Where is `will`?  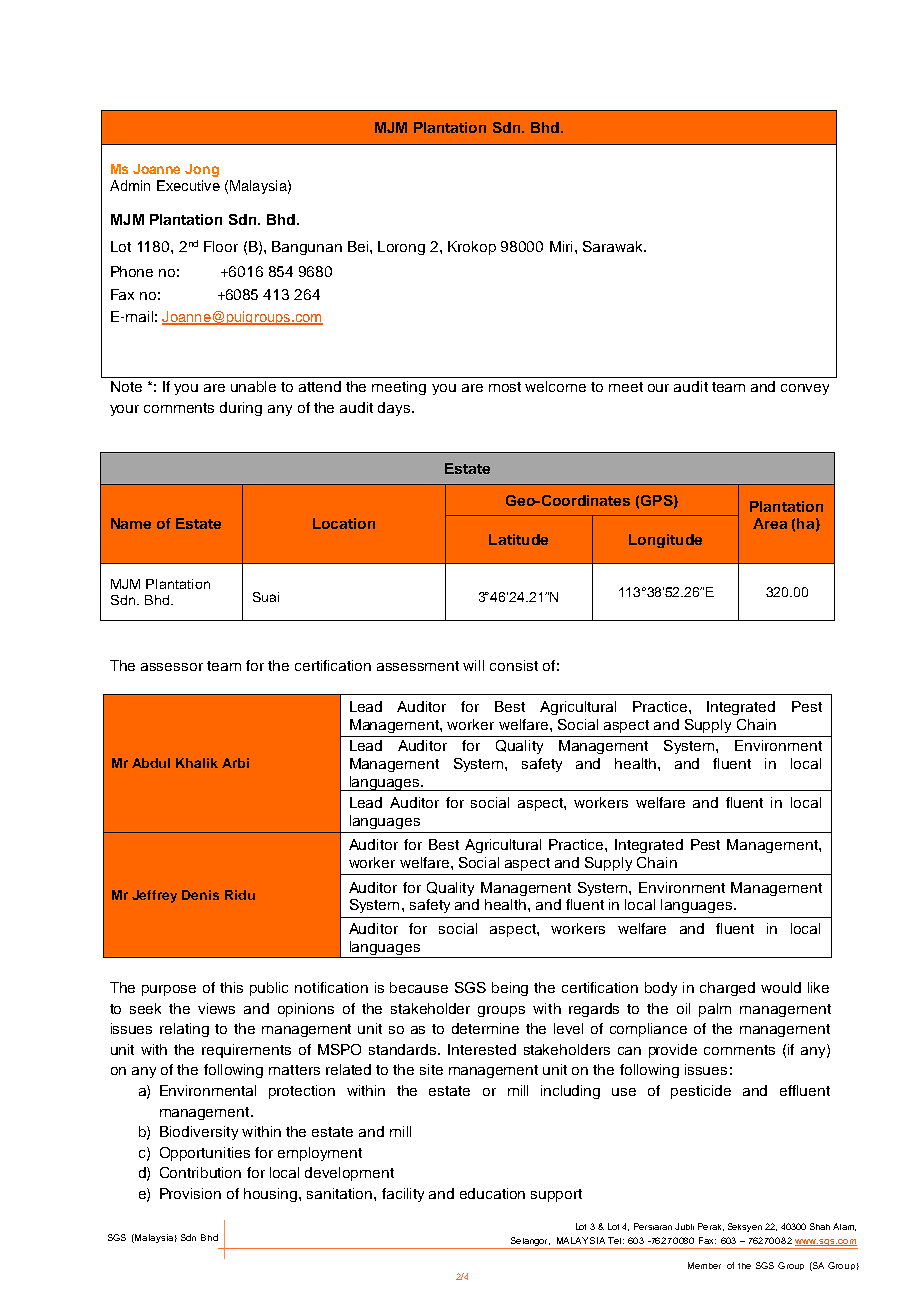
will is located at coordinates (473, 665).
